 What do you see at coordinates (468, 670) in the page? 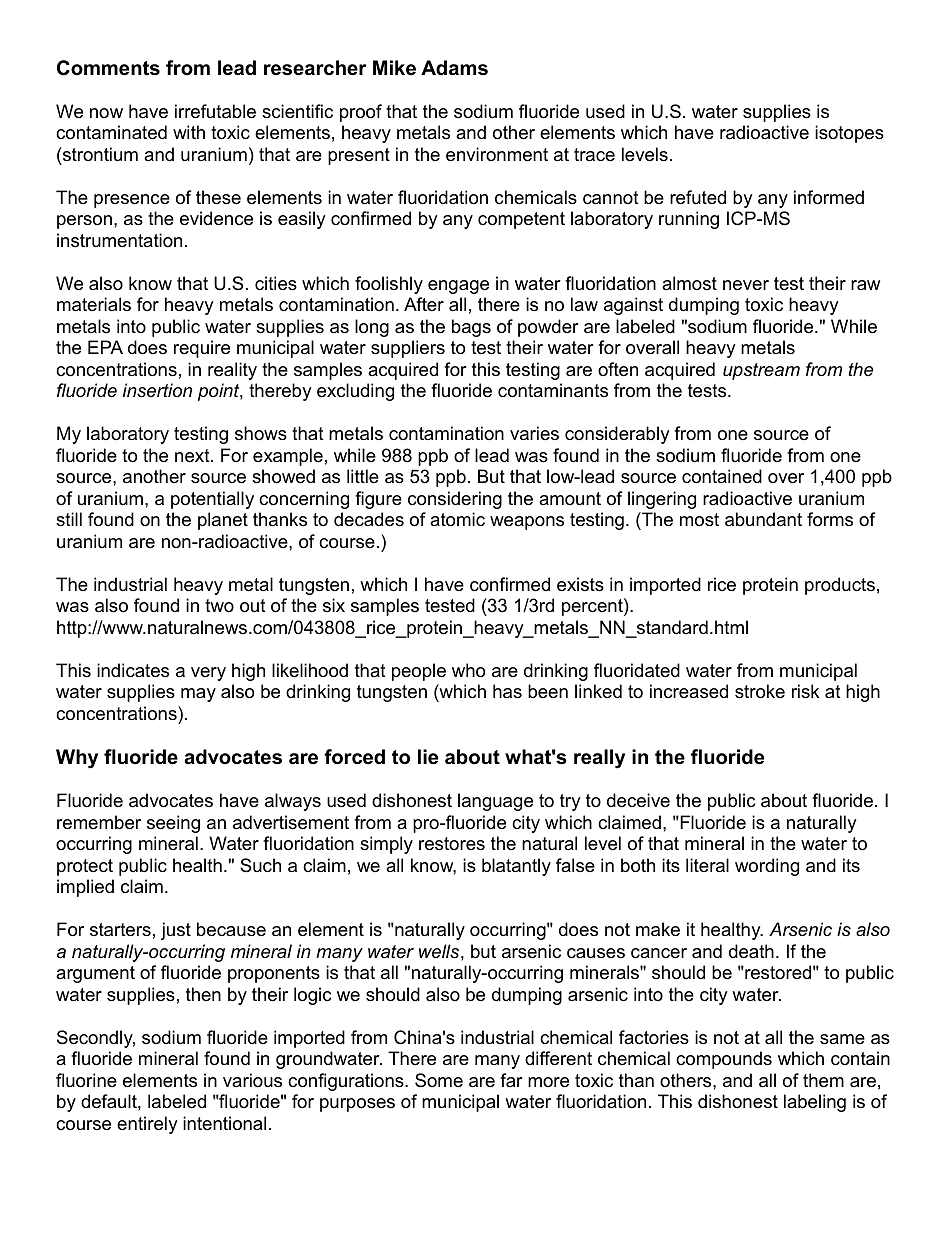
I see `who` at bounding box center [468, 670].
